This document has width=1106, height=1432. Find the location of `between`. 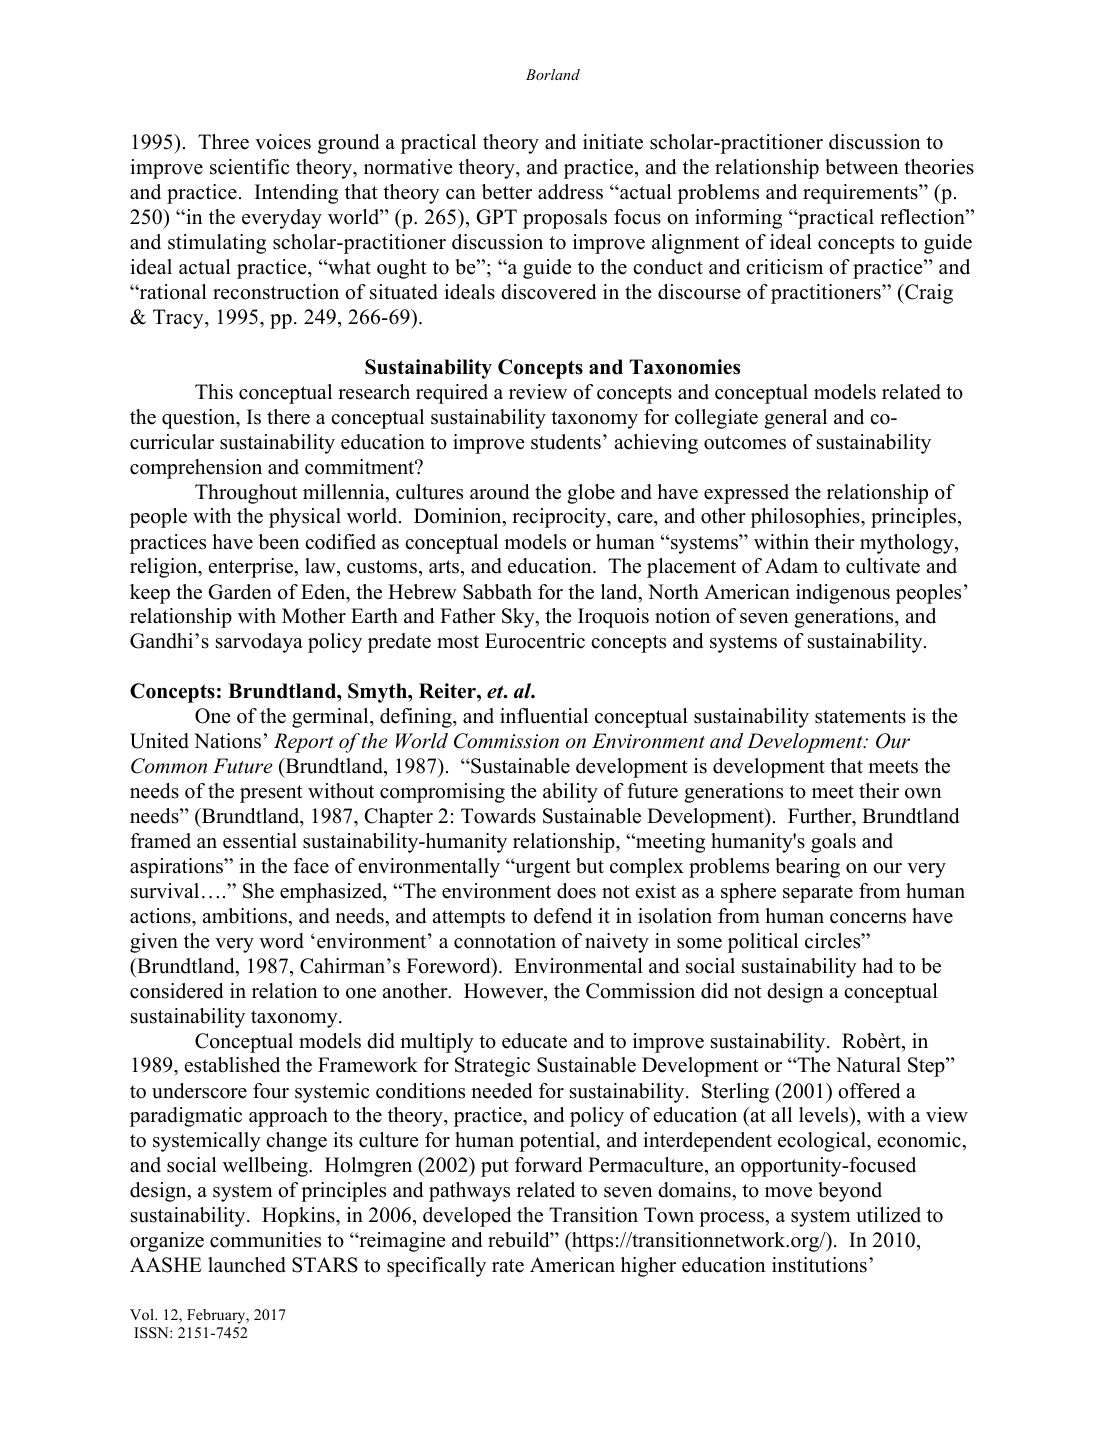

between is located at coordinates (862, 167).
